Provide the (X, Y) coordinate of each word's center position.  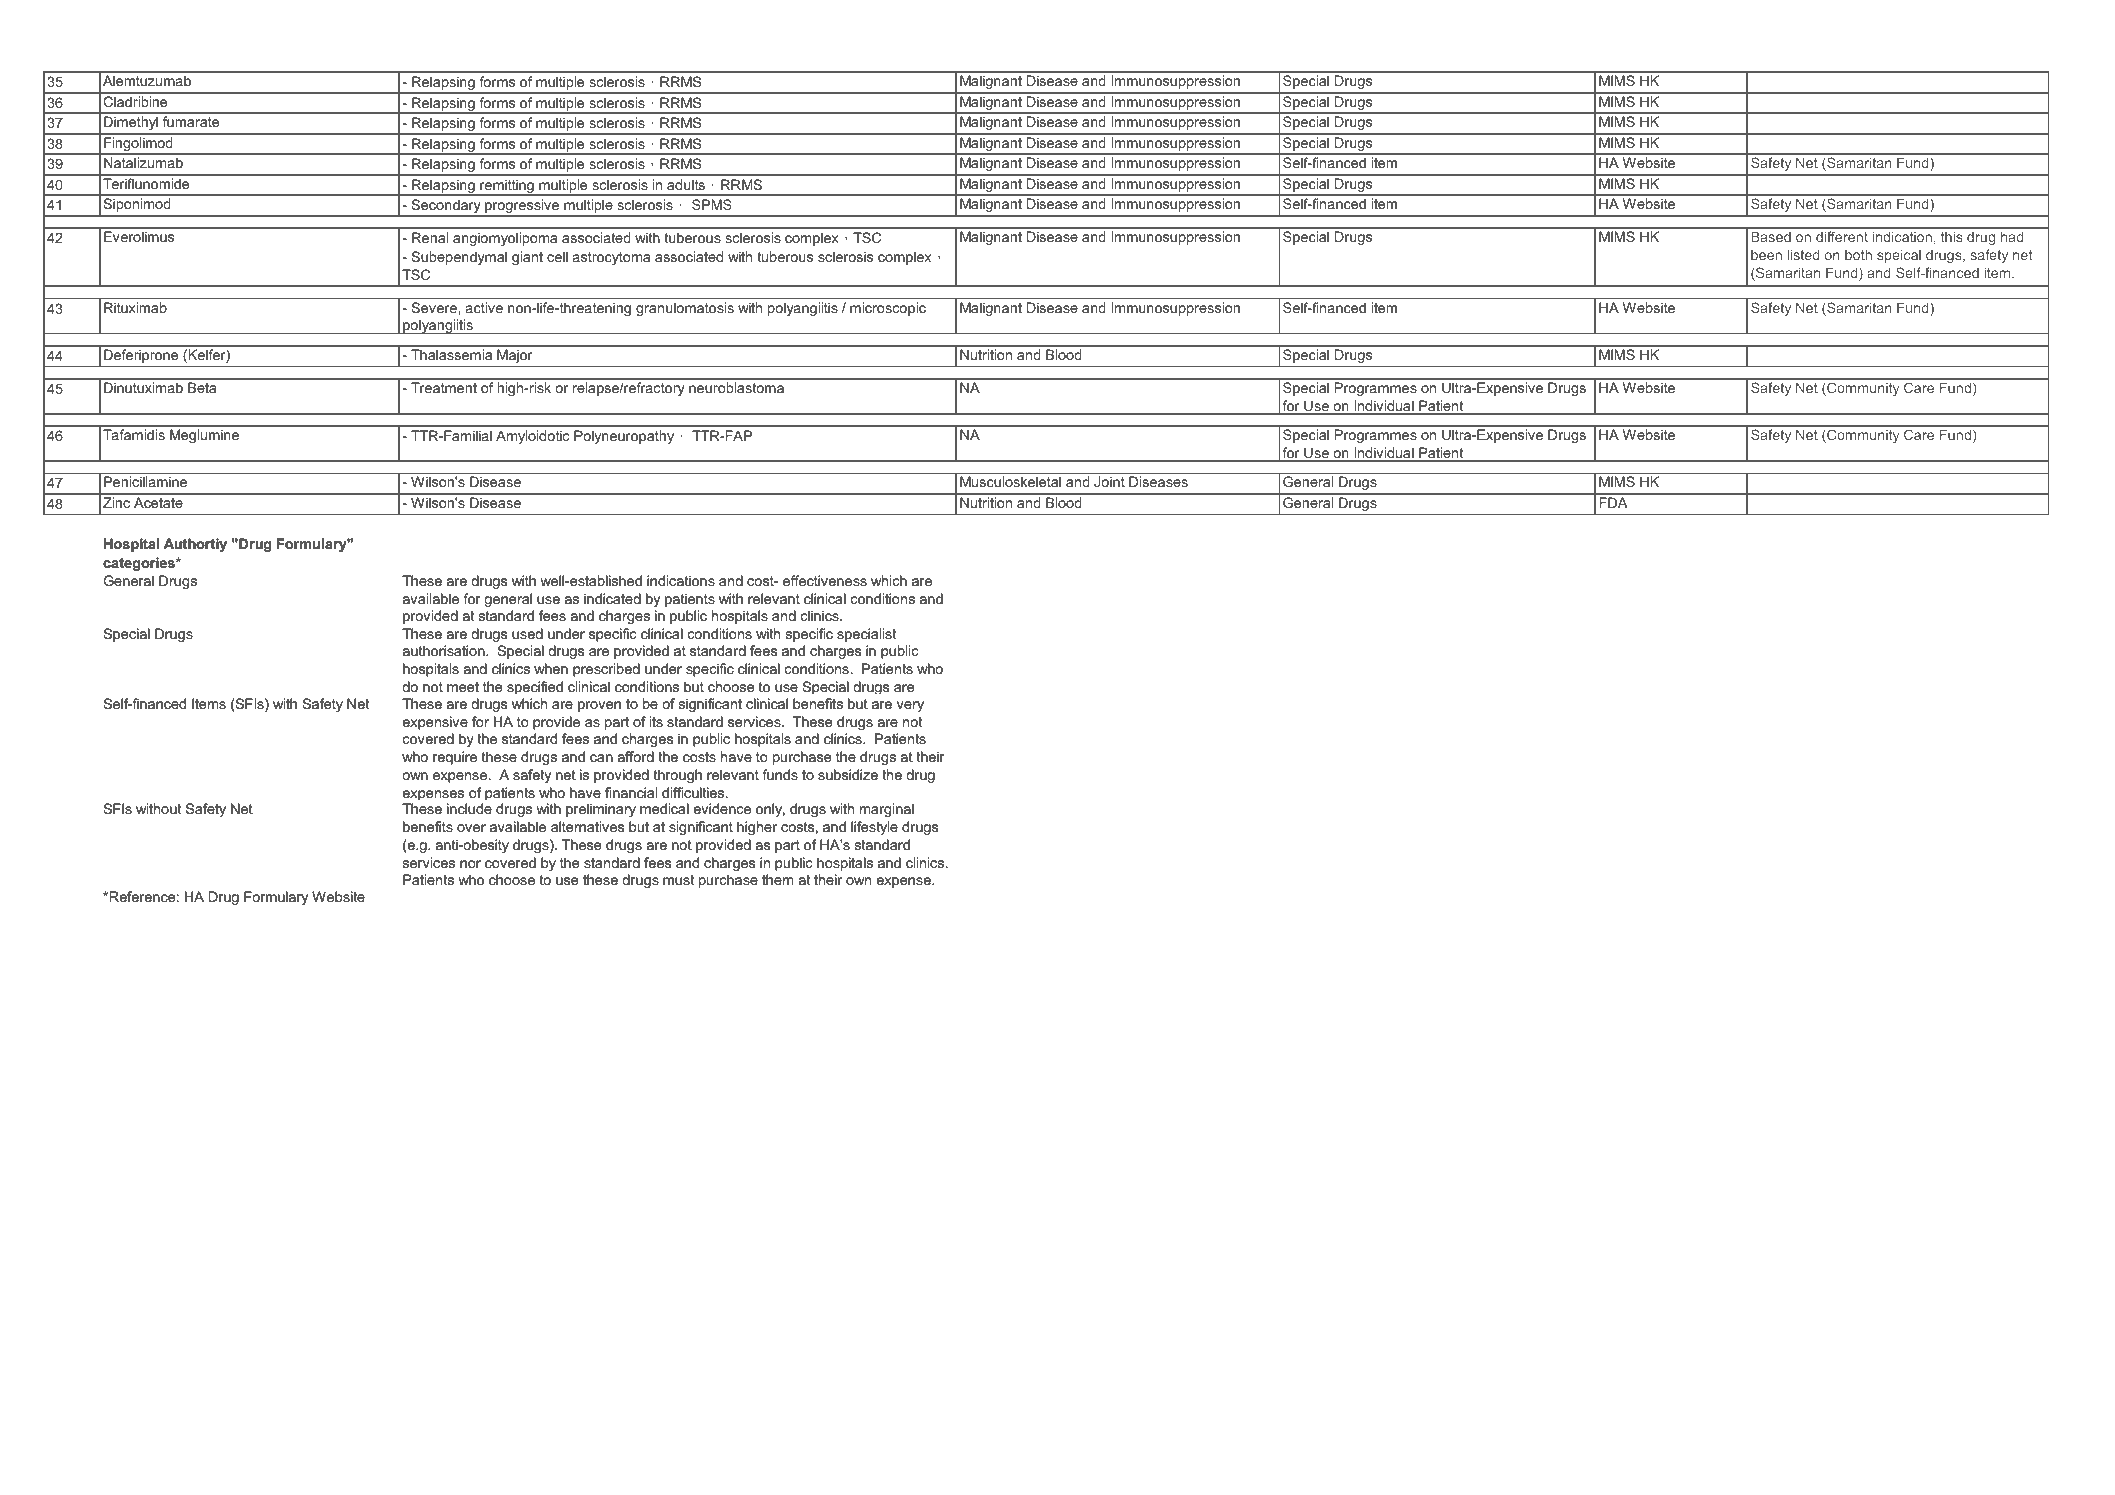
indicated (612, 598)
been (1766, 255)
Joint (1109, 481)
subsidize (848, 774)
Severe (434, 307)
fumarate (191, 121)
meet (463, 687)
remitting (507, 187)
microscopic (888, 309)
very (910, 706)
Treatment (444, 388)
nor (470, 864)
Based (1771, 236)
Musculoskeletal (1010, 481)
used (527, 633)
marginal (887, 810)
